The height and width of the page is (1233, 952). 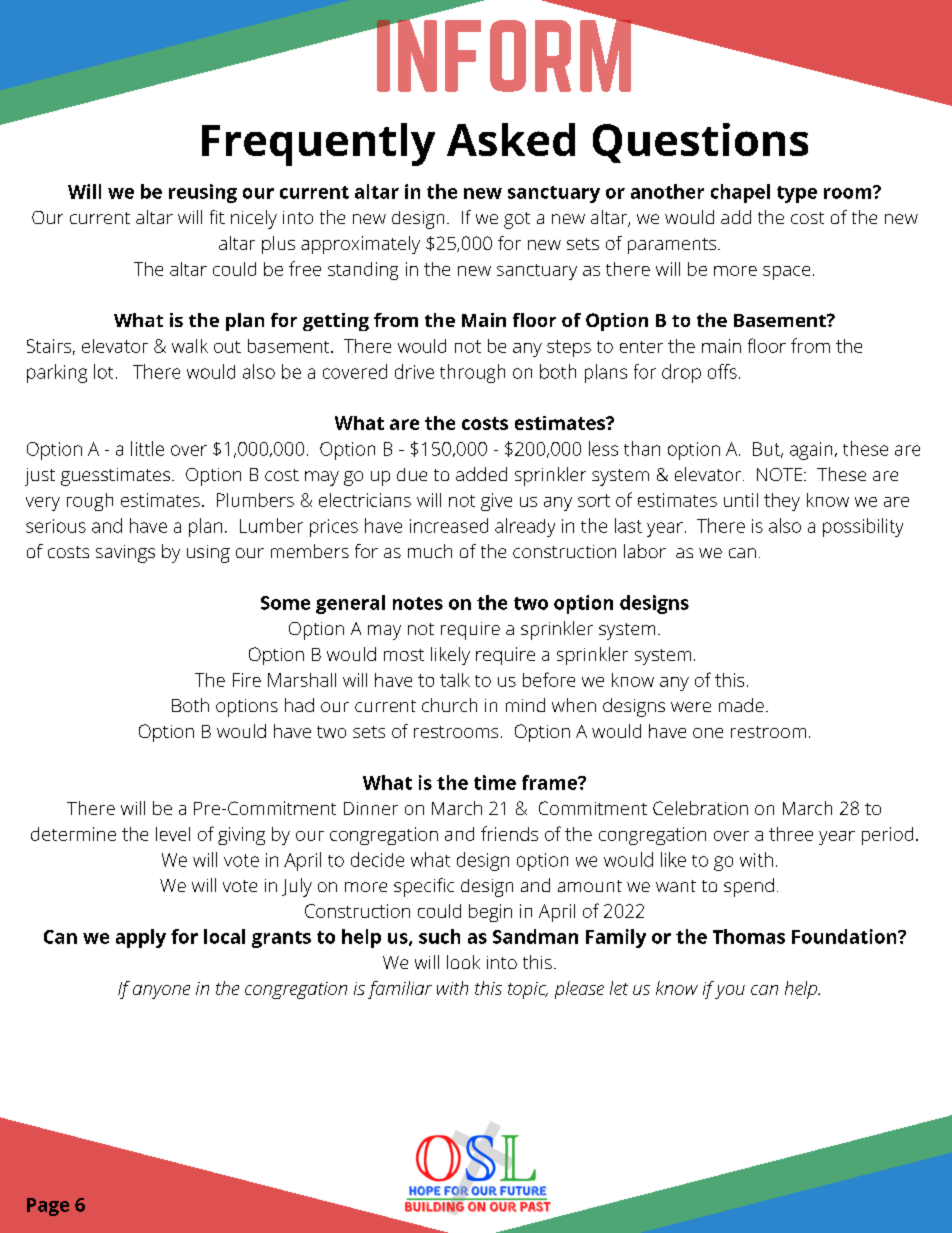 I want to click on Asked, so click(x=511, y=139).
